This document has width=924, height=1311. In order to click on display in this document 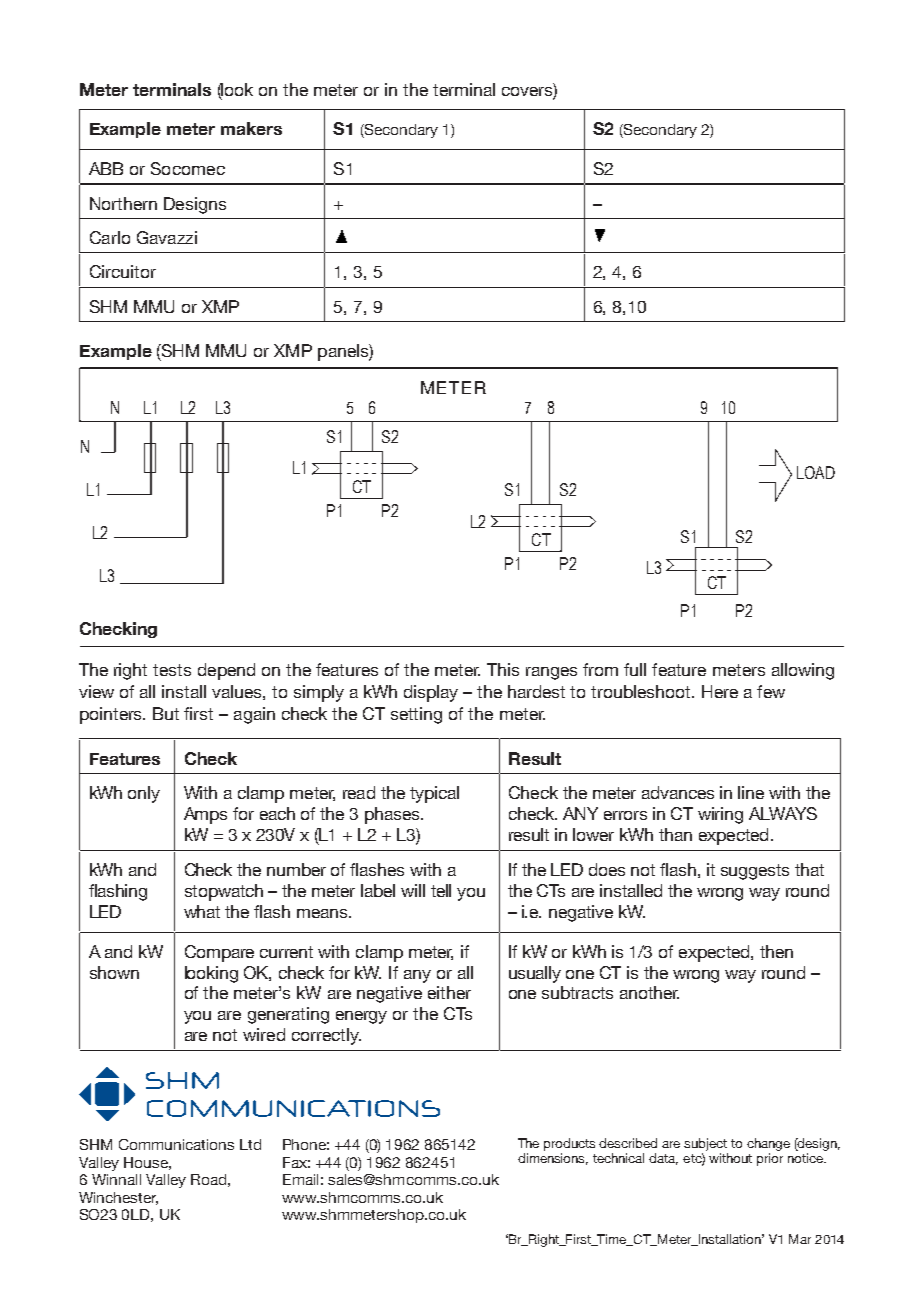, I will do `click(431, 693)`.
